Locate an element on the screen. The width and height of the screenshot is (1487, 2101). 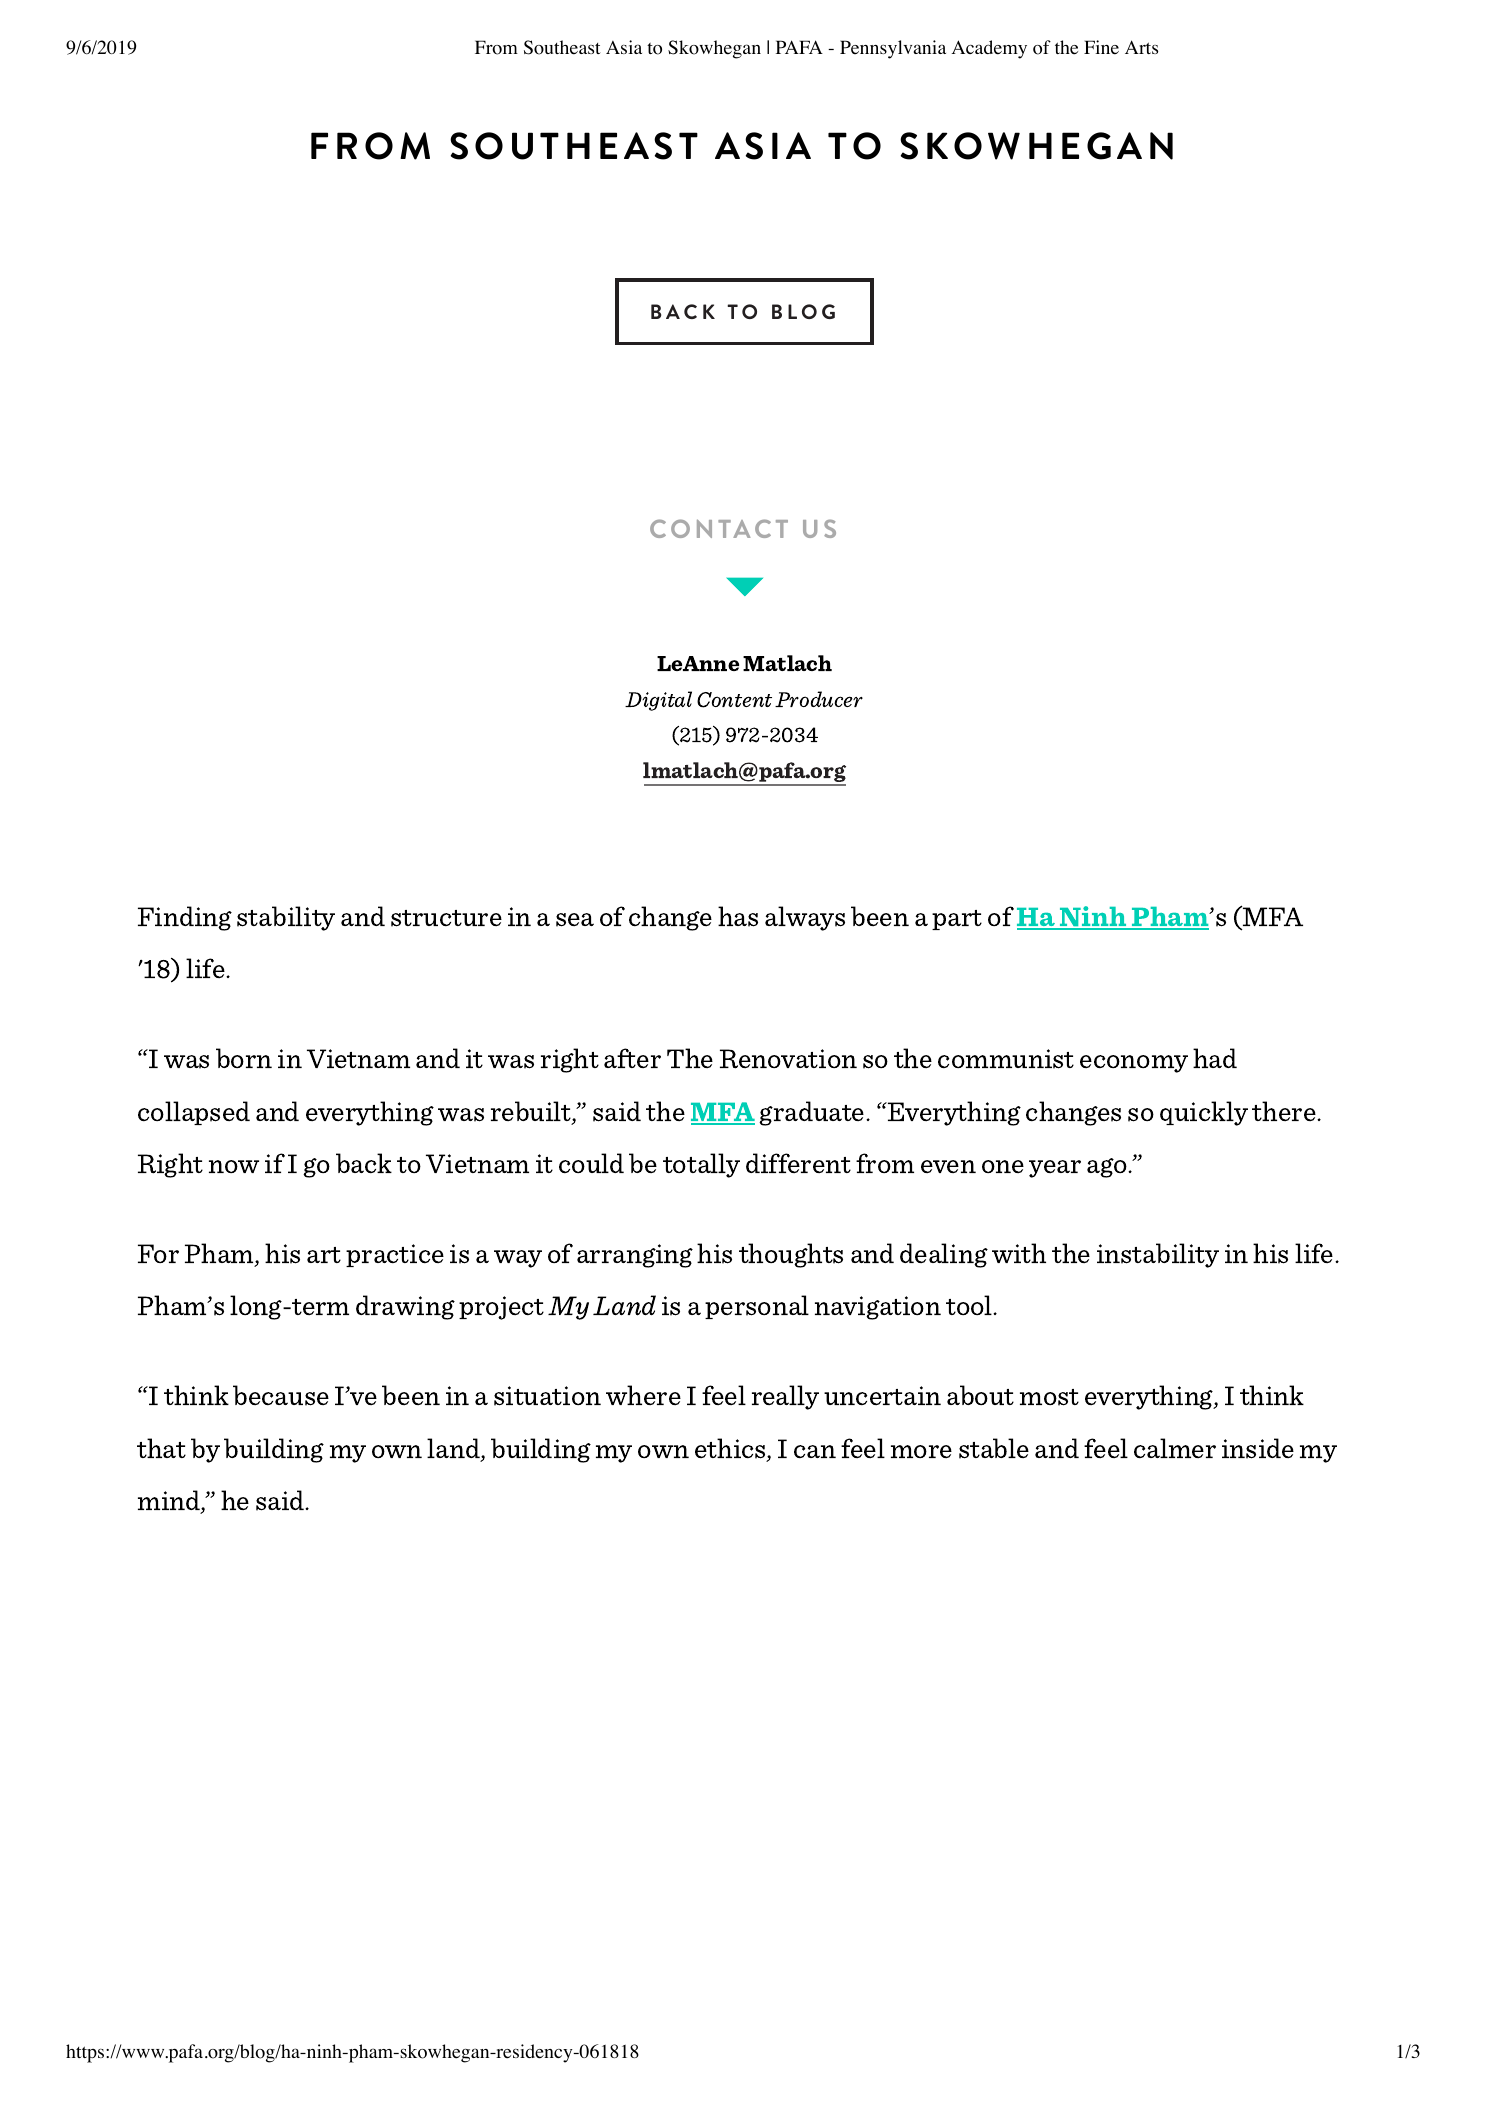
Arts is located at coordinates (1141, 47).
